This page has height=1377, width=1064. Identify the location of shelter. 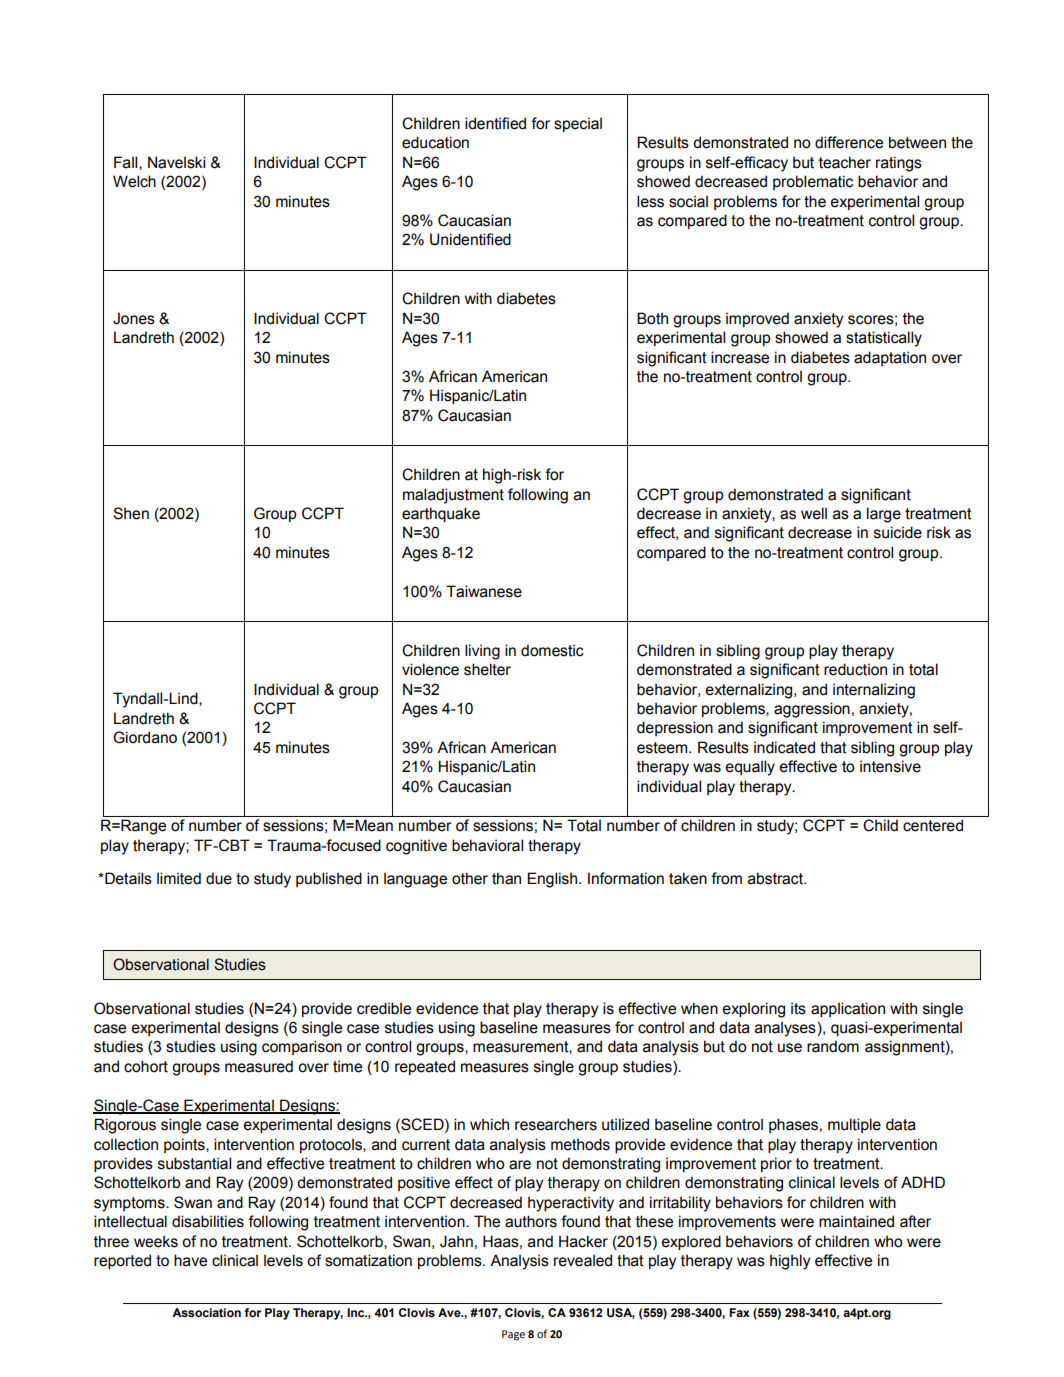
(487, 669).
